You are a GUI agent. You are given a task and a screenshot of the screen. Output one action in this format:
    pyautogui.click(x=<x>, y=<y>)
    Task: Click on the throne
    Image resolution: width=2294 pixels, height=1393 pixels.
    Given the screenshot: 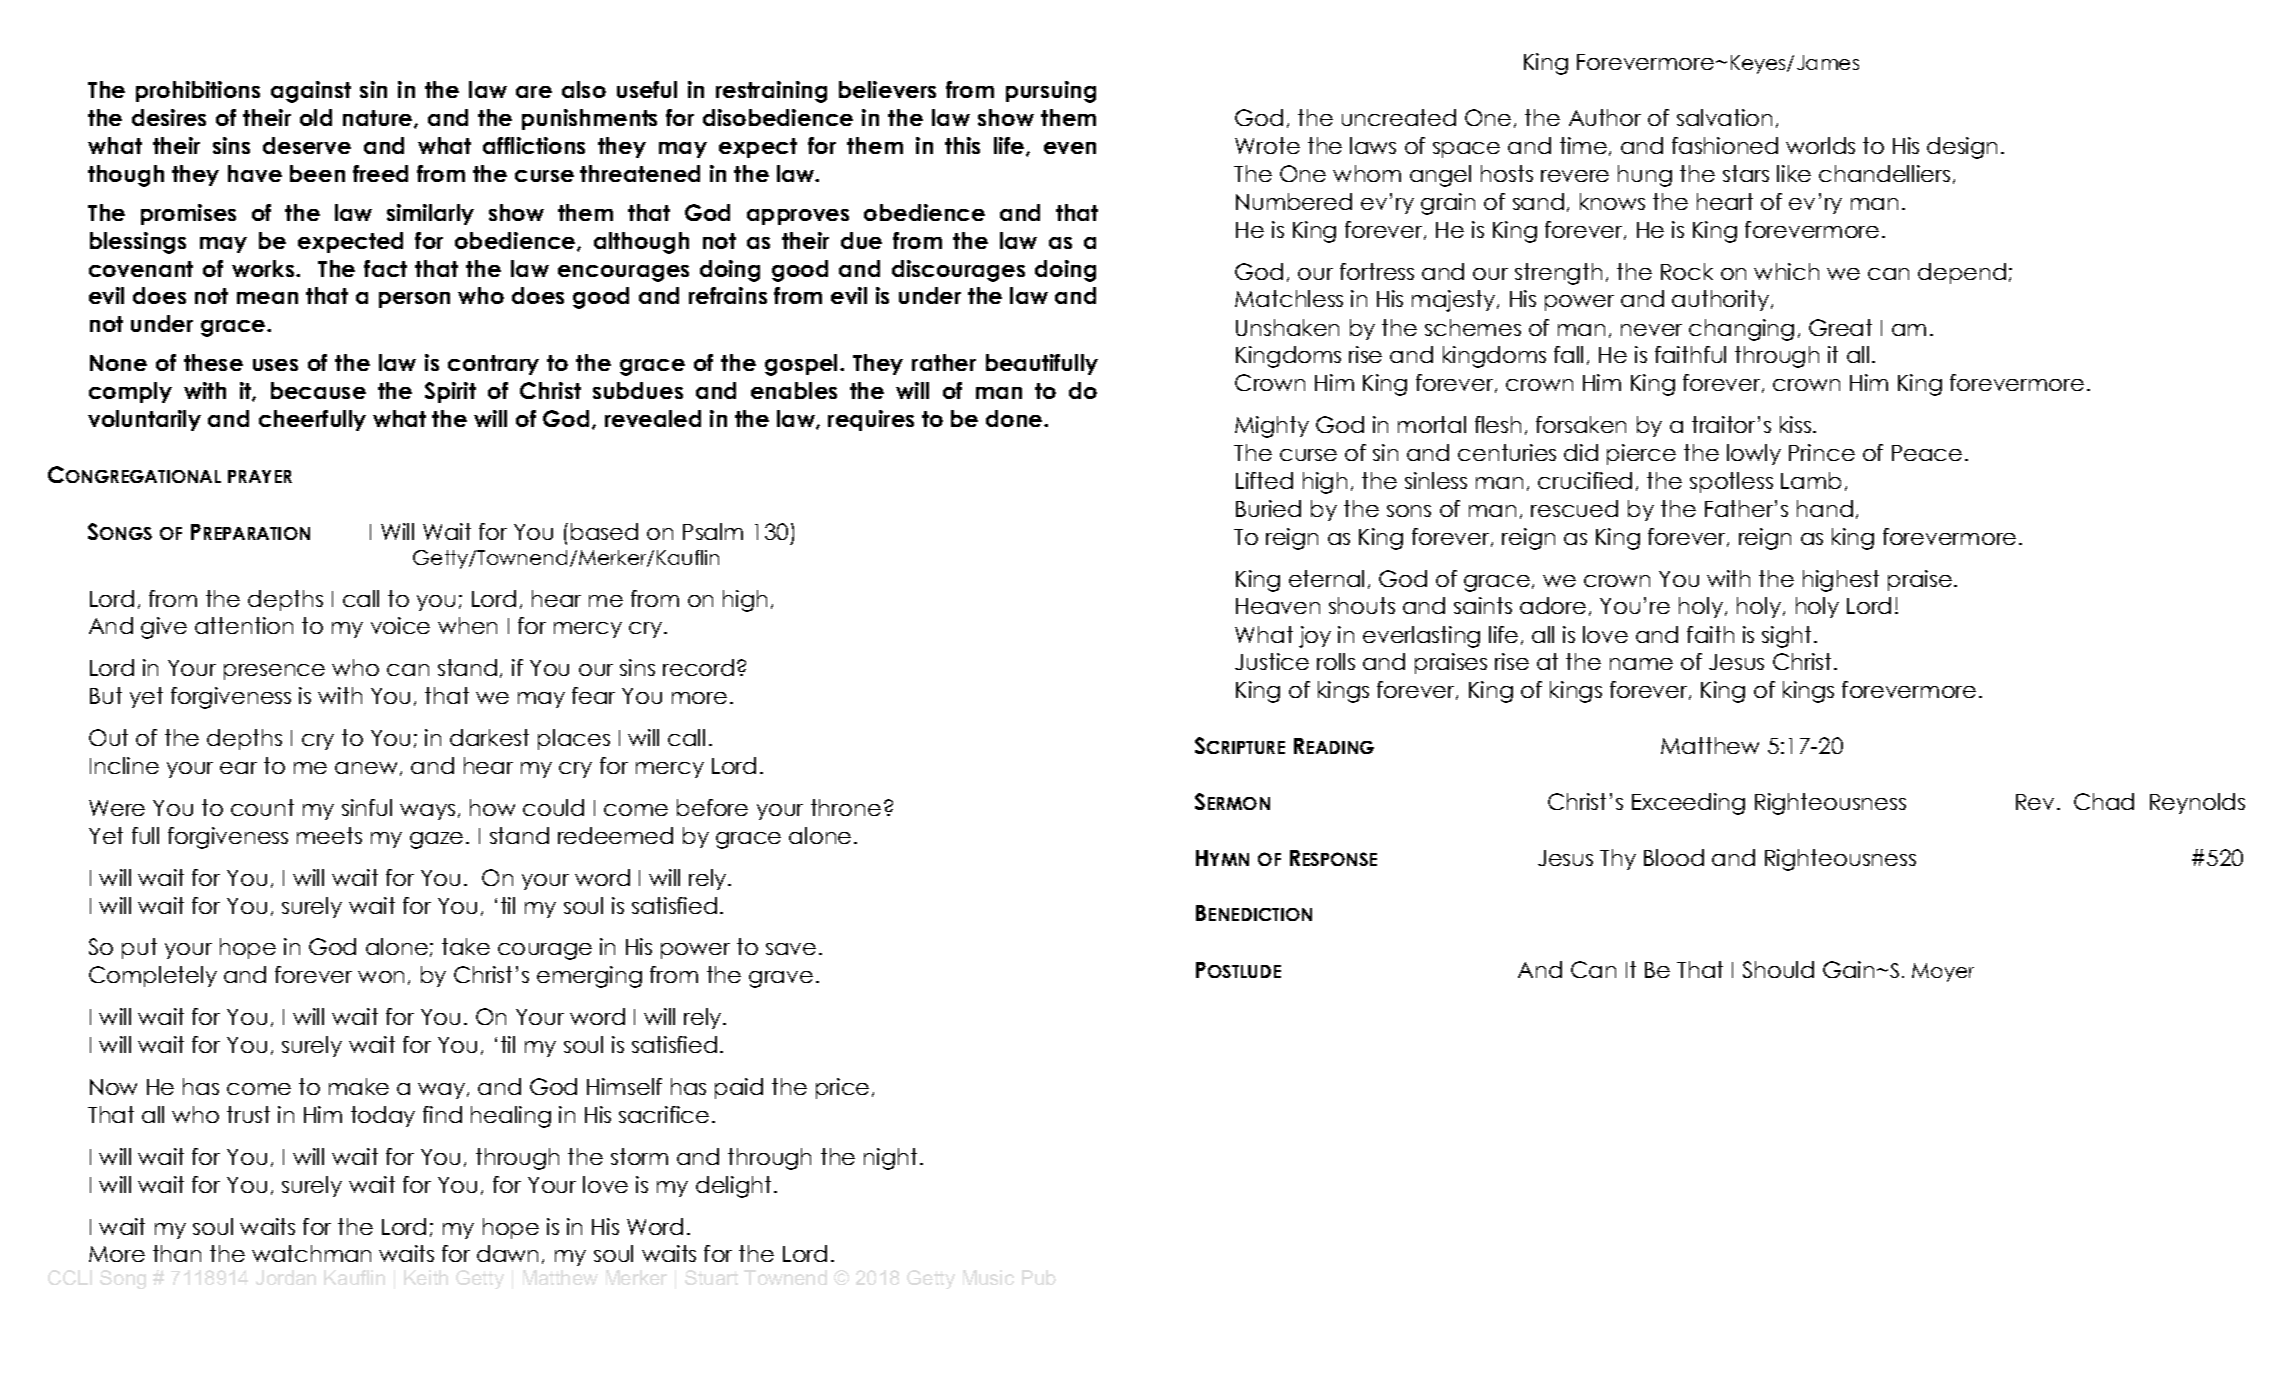 What is the action you would take?
    pyautogui.click(x=846, y=807)
